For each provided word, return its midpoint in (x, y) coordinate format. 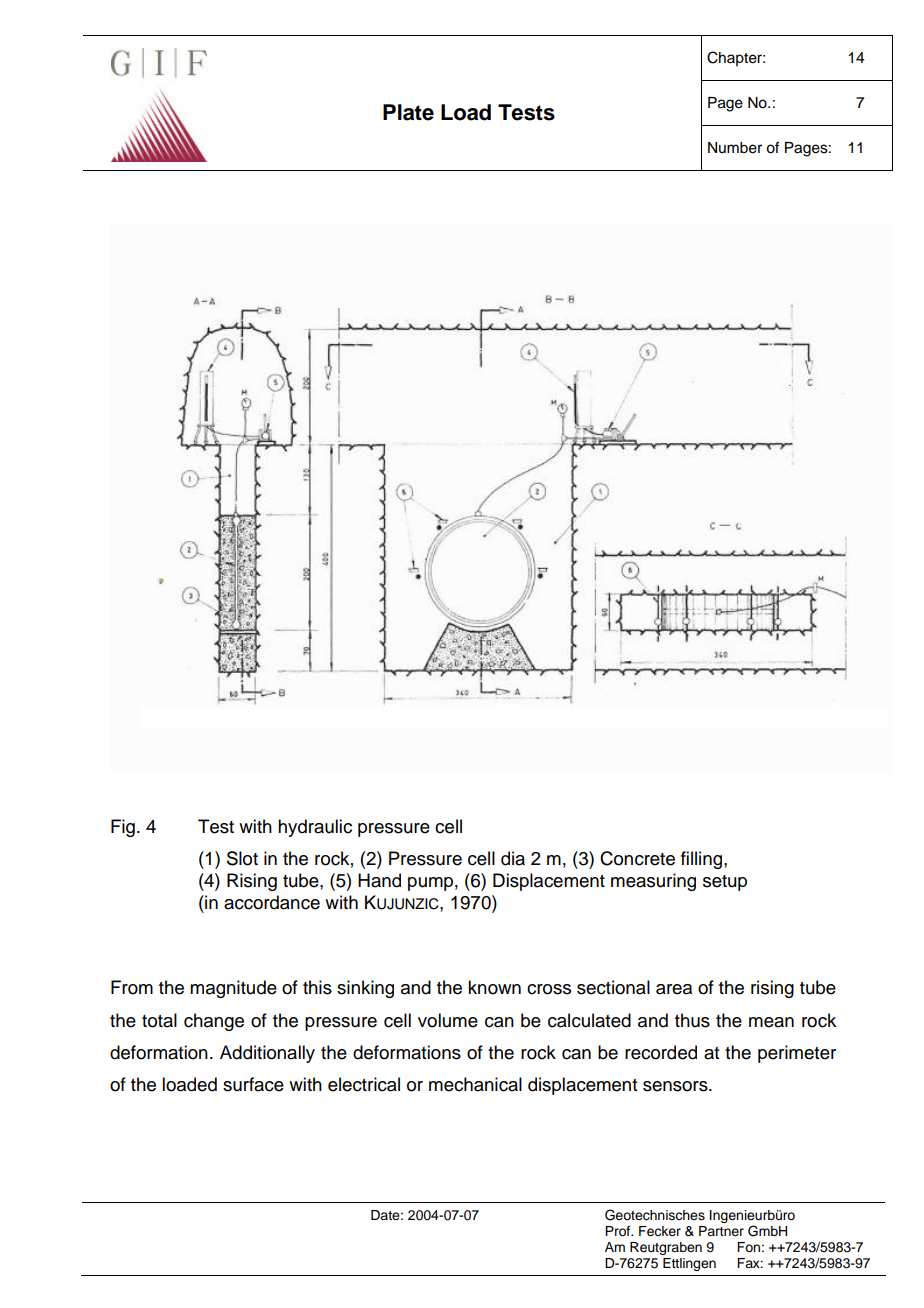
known (494, 987)
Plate (408, 112)
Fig (123, 828)
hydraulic (315, 828)
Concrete (637, 858)
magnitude (233, 989)
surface (253, 1084)
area (674, 989)
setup (725, 883)
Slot (242, 858)
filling (703, 860)
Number (735, 148)
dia (513, 858)
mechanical (475, 1084)
